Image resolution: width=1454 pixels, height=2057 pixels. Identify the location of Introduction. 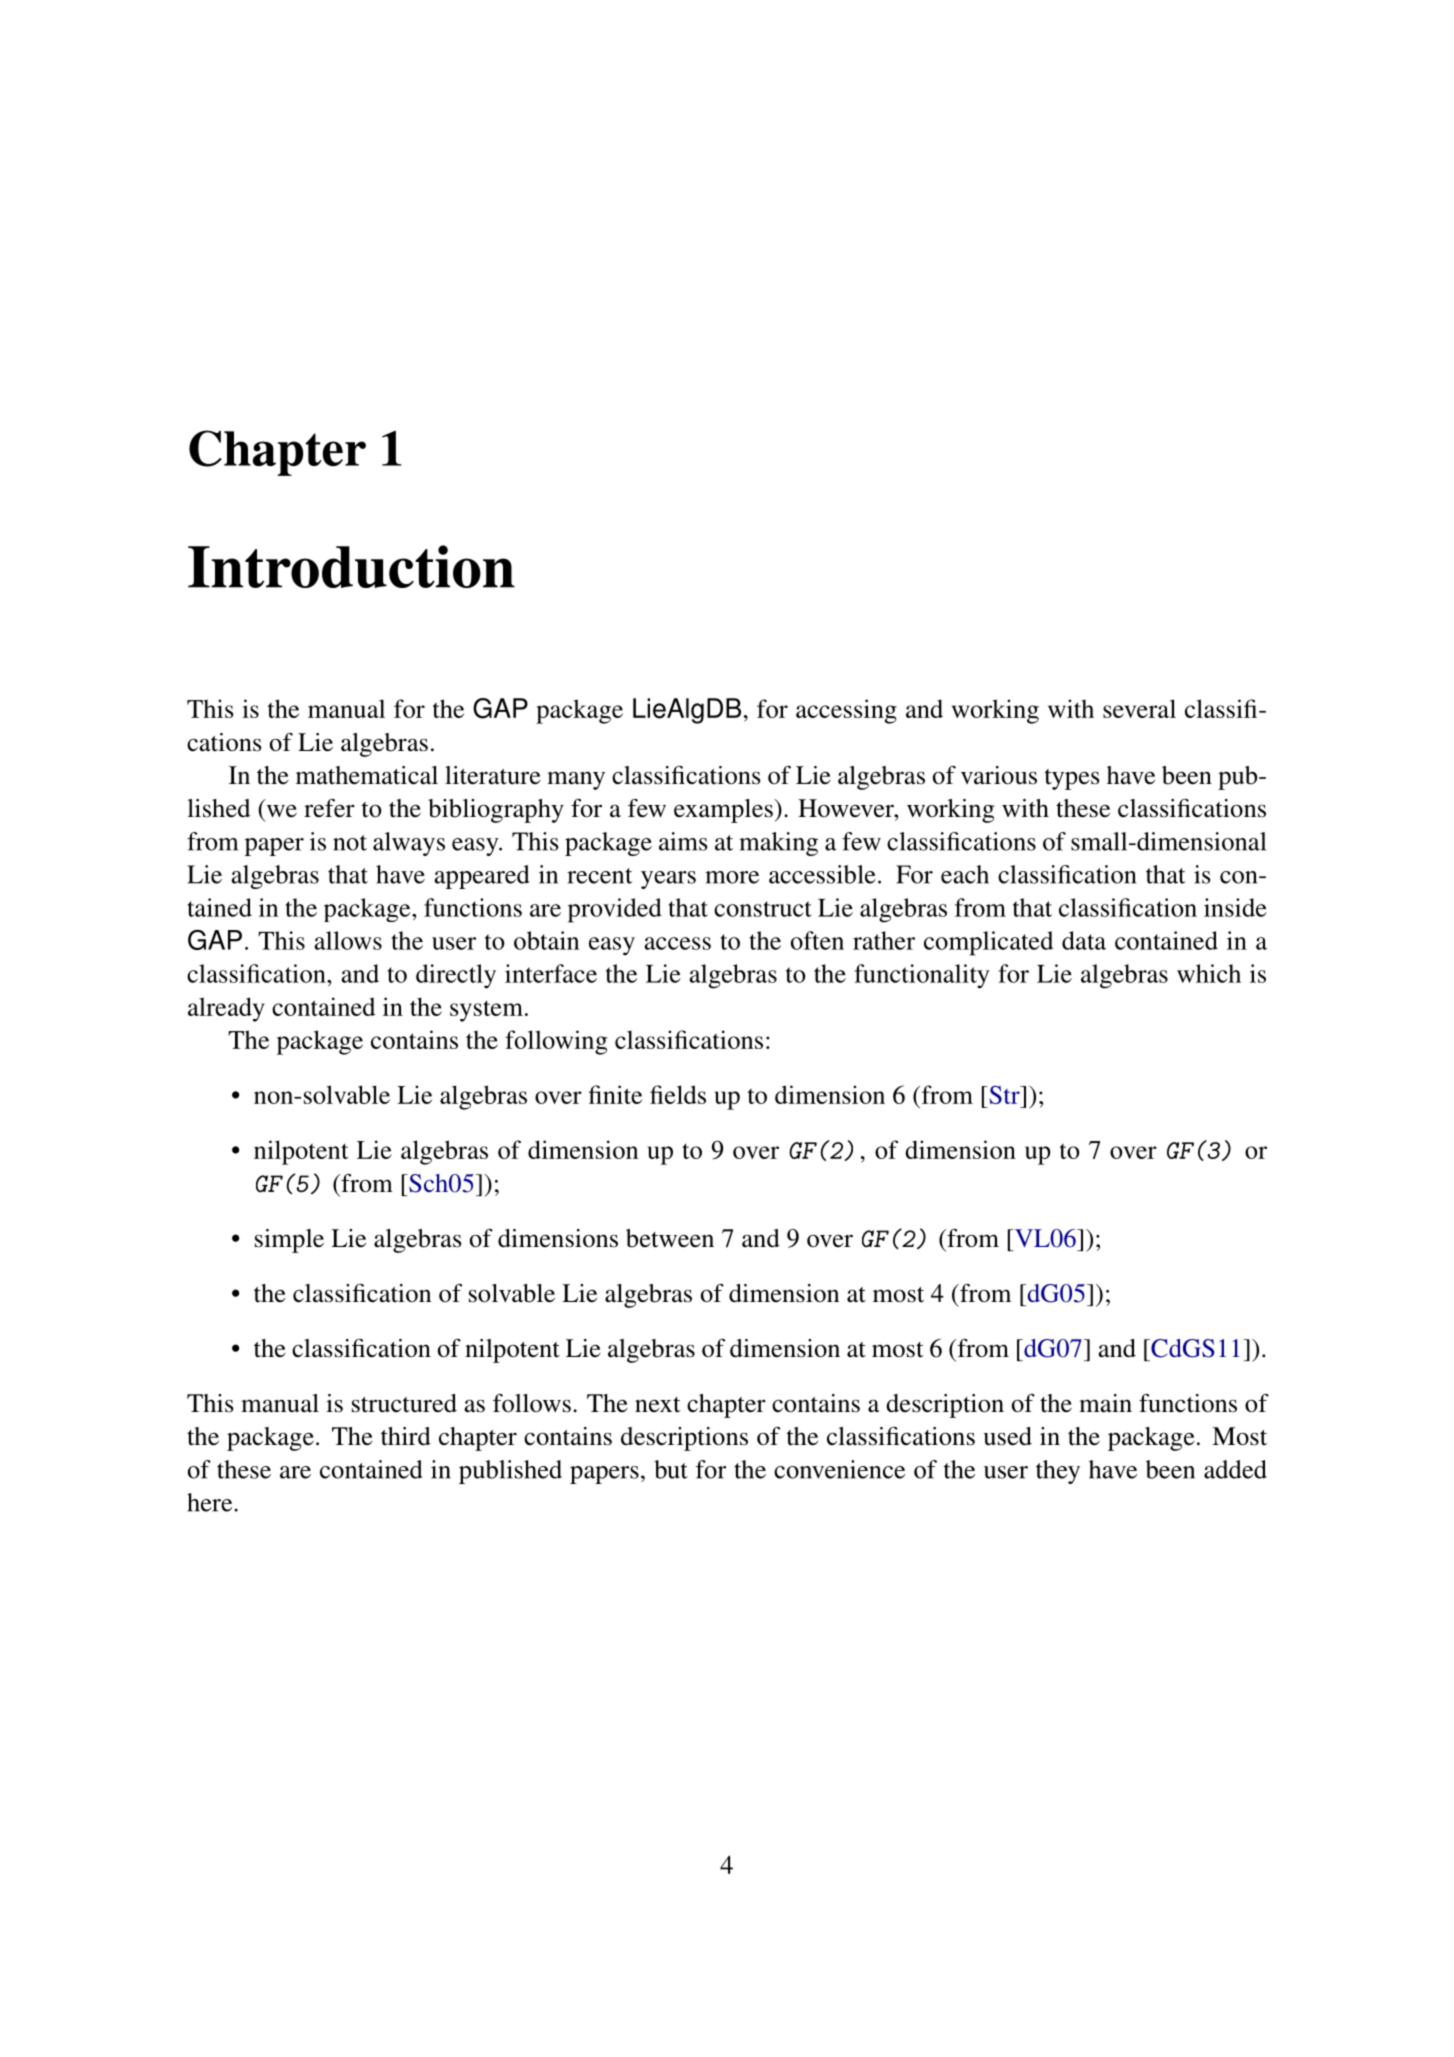
(351, 566).
